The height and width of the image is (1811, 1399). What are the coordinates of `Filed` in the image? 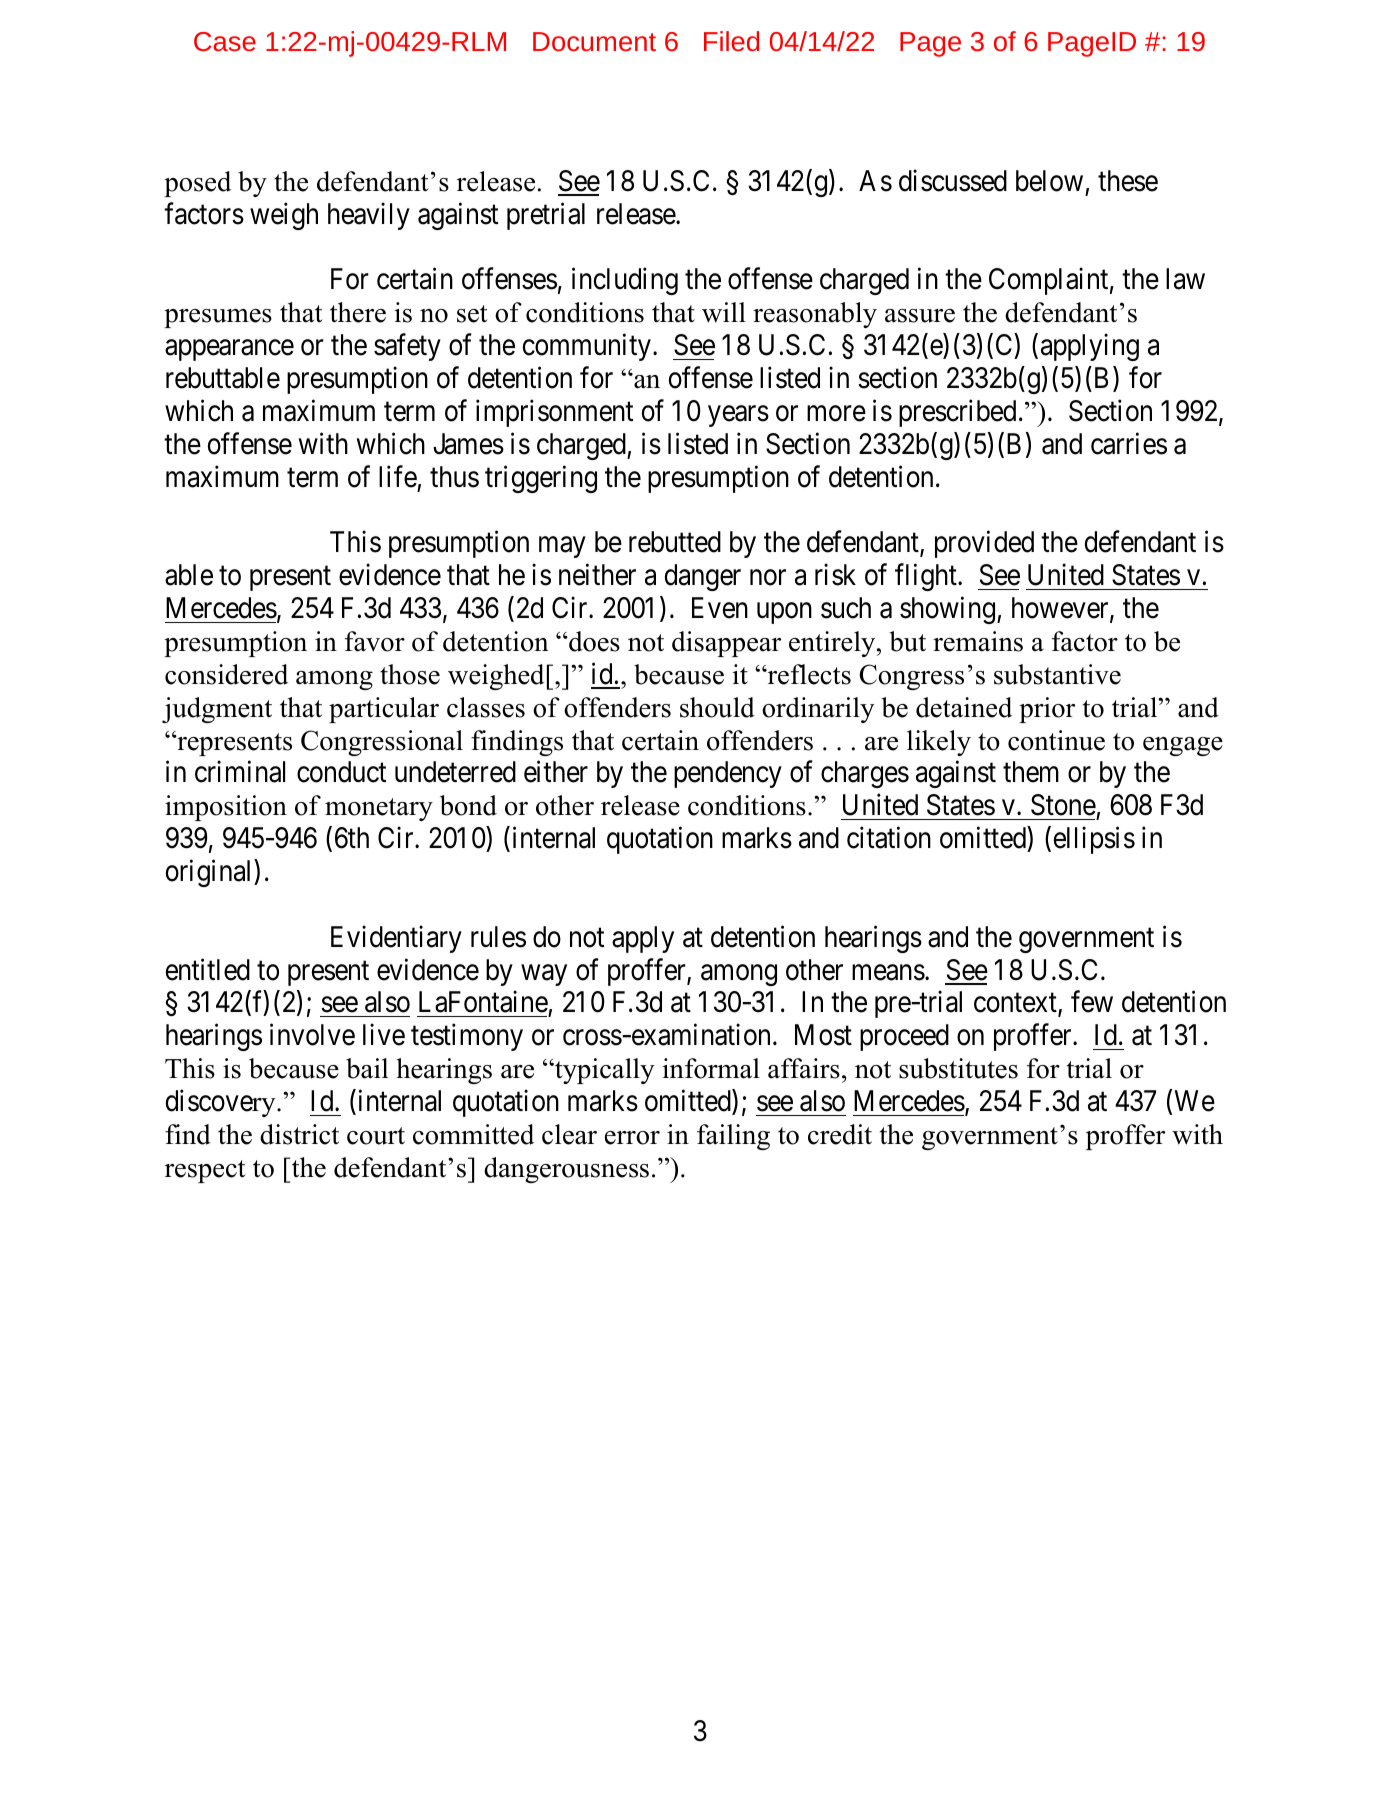 It's located at (731, 41).
